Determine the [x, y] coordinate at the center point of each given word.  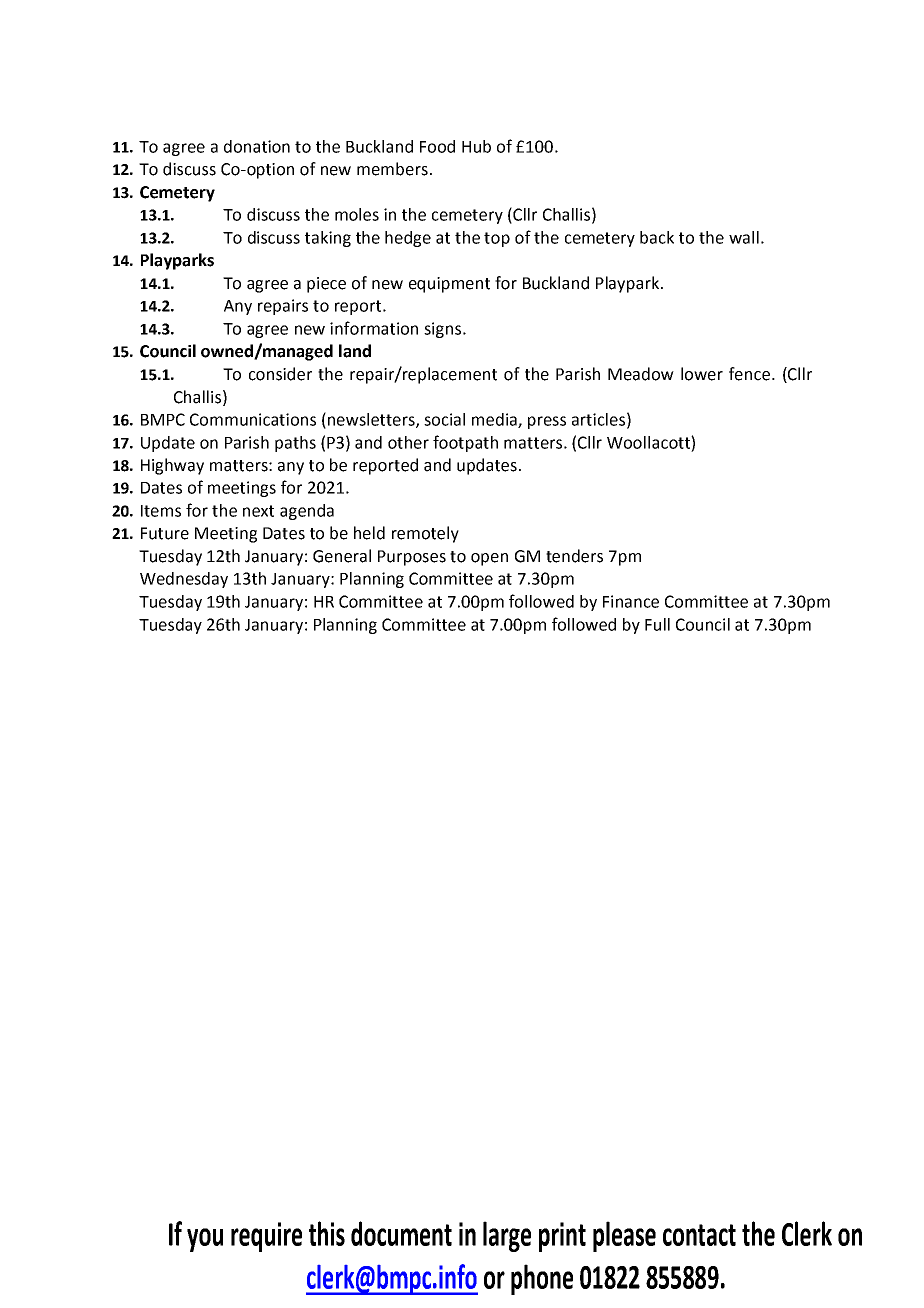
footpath [465, 443]
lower [702, 374]
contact [699, 1235]
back [657, 237]
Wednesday [184, 580]
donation [257, 146]
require [266, 1237]
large [507, 1236]
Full [657, 624]
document [401, 1233]
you [205, 1240]
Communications [253, 419]
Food [437, 146]
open [489, 559]
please [624, 1236]
